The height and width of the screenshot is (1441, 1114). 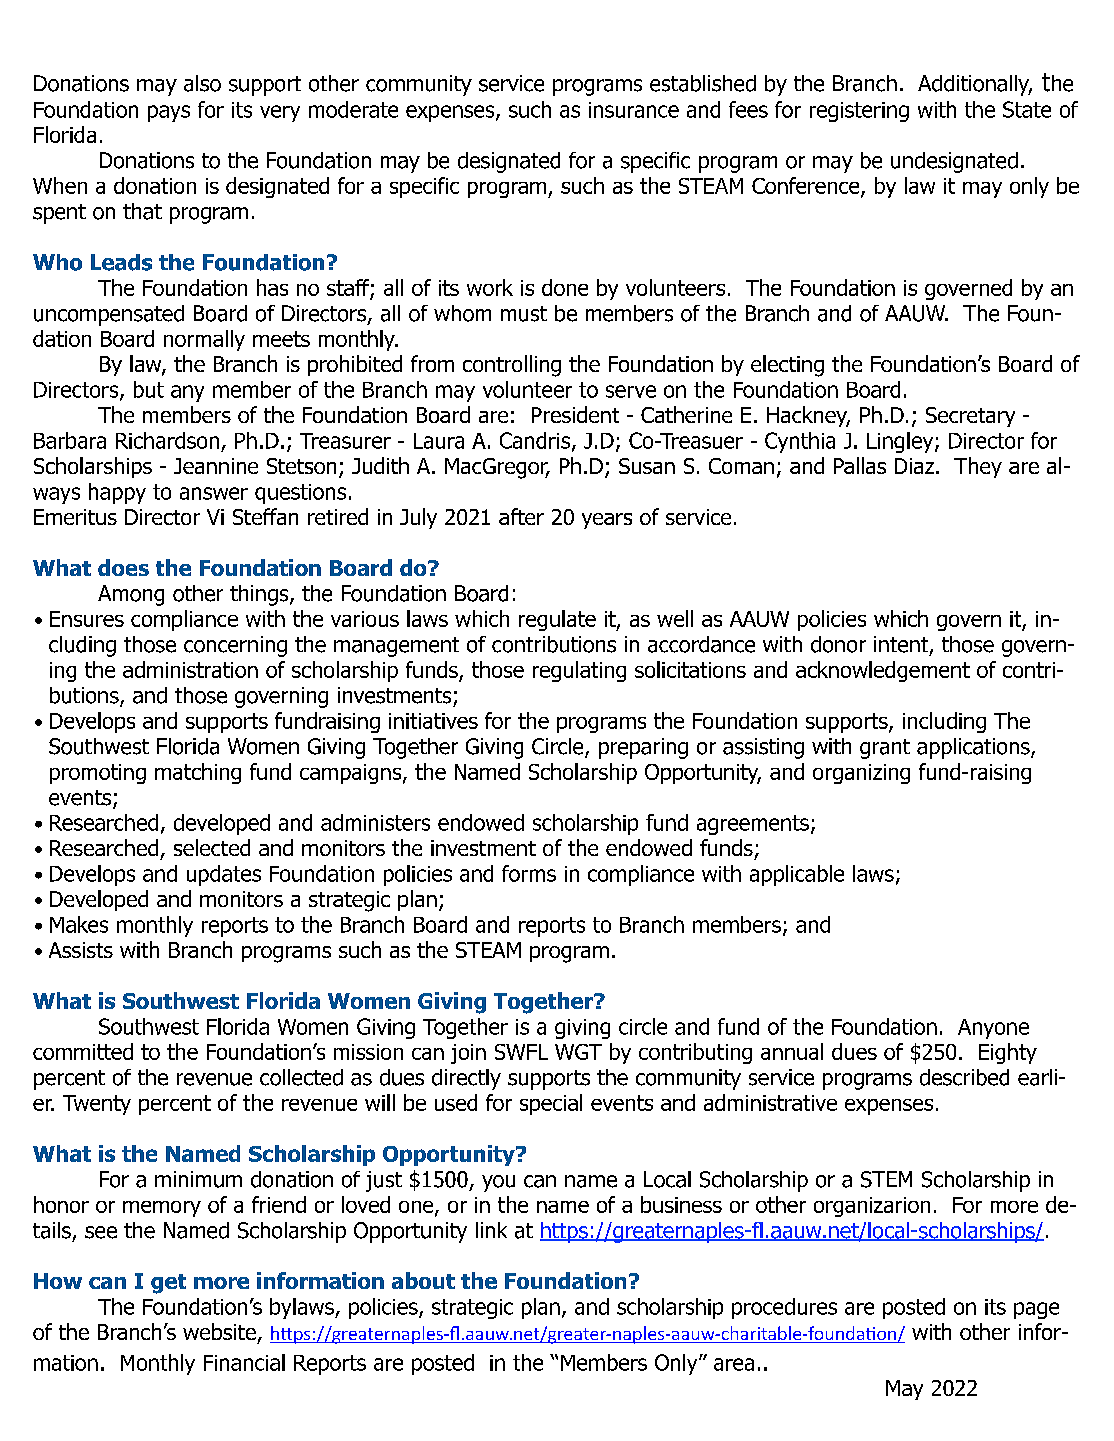 I want to click on Richardson, so click(x=167, y=440).
